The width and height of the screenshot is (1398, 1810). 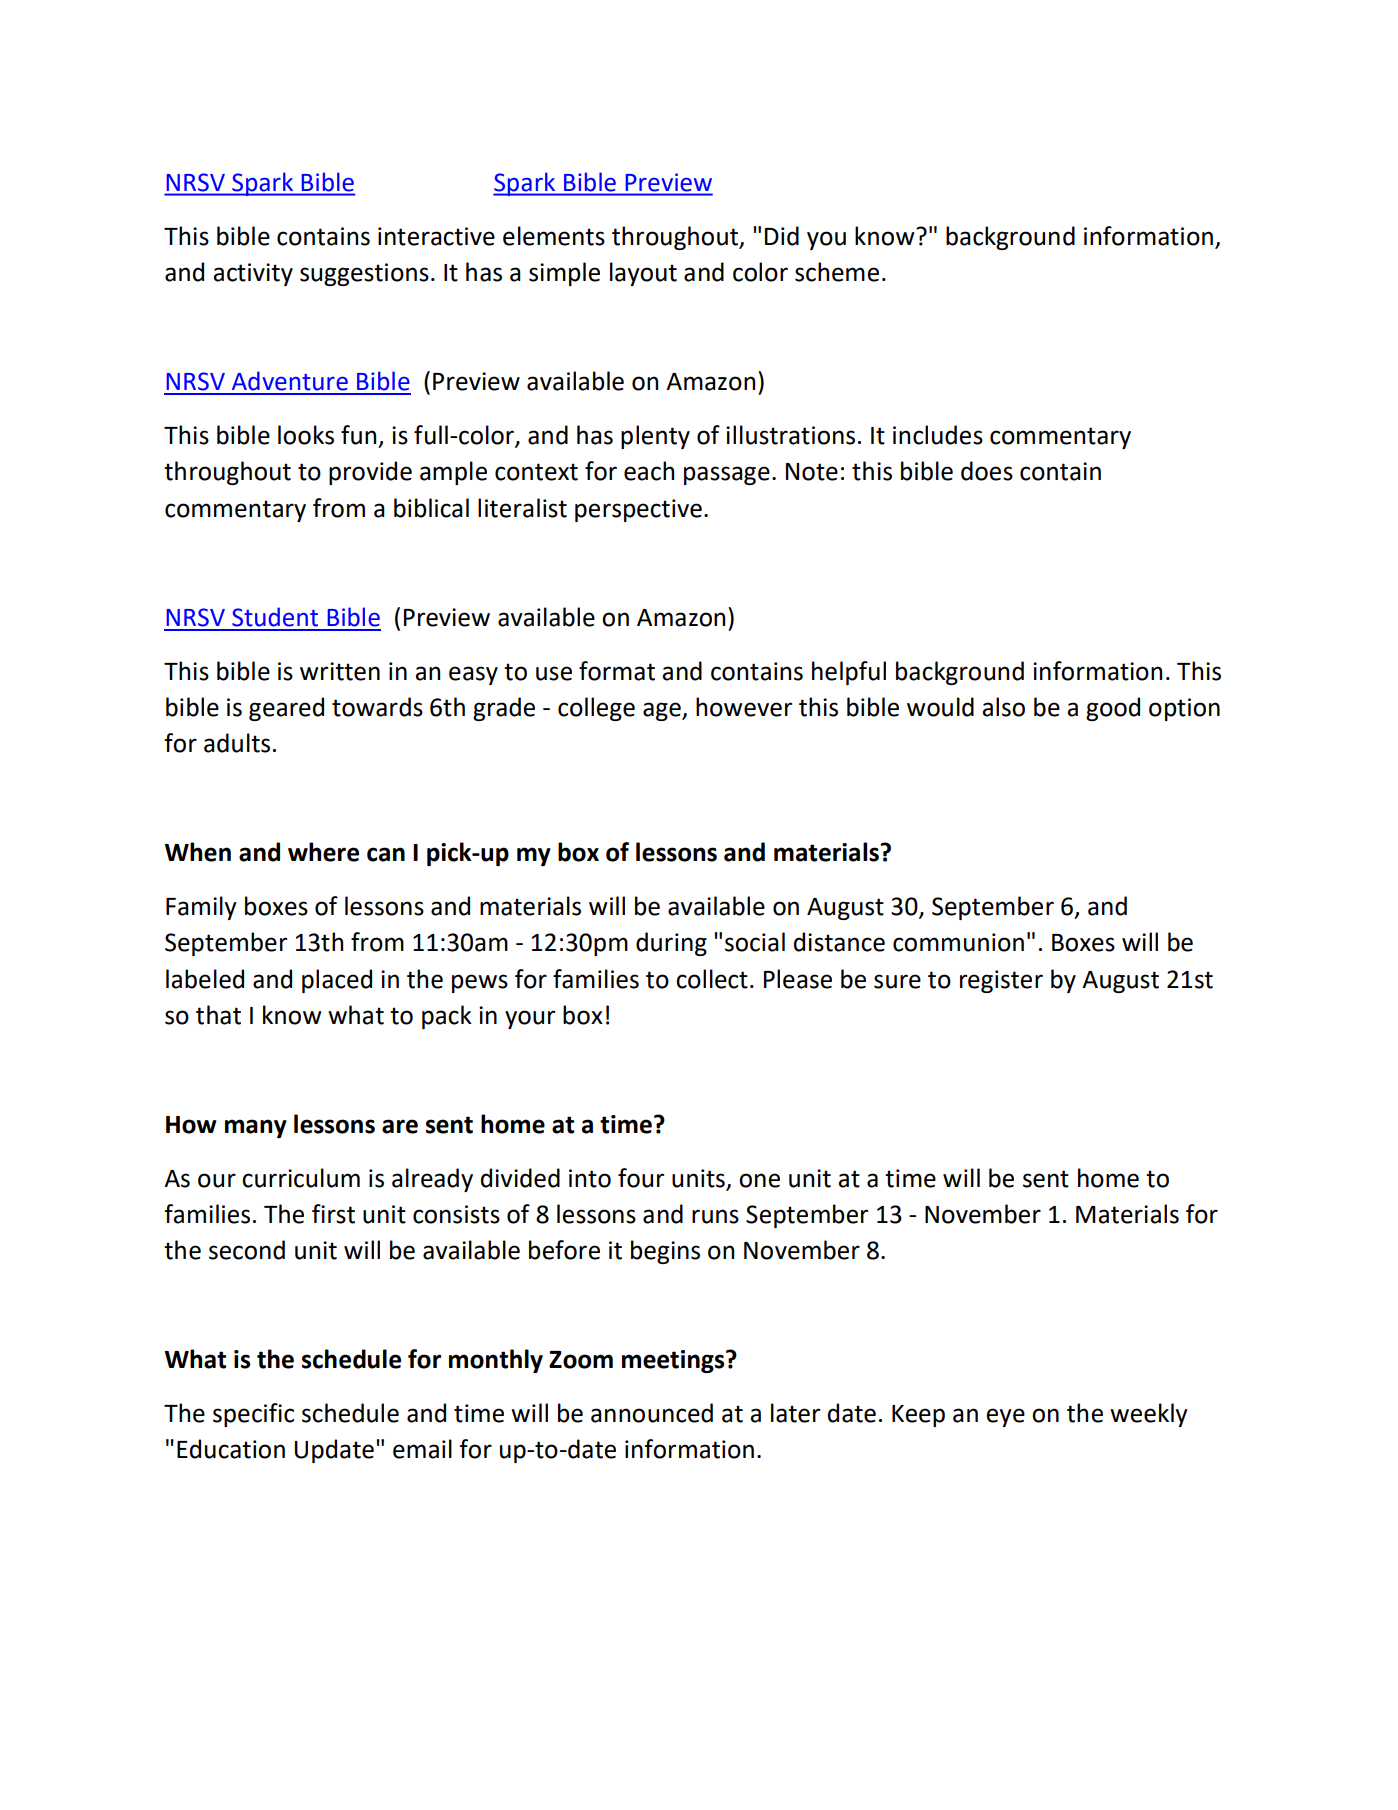 I want to click on register, so click(x=1001, y=981).
